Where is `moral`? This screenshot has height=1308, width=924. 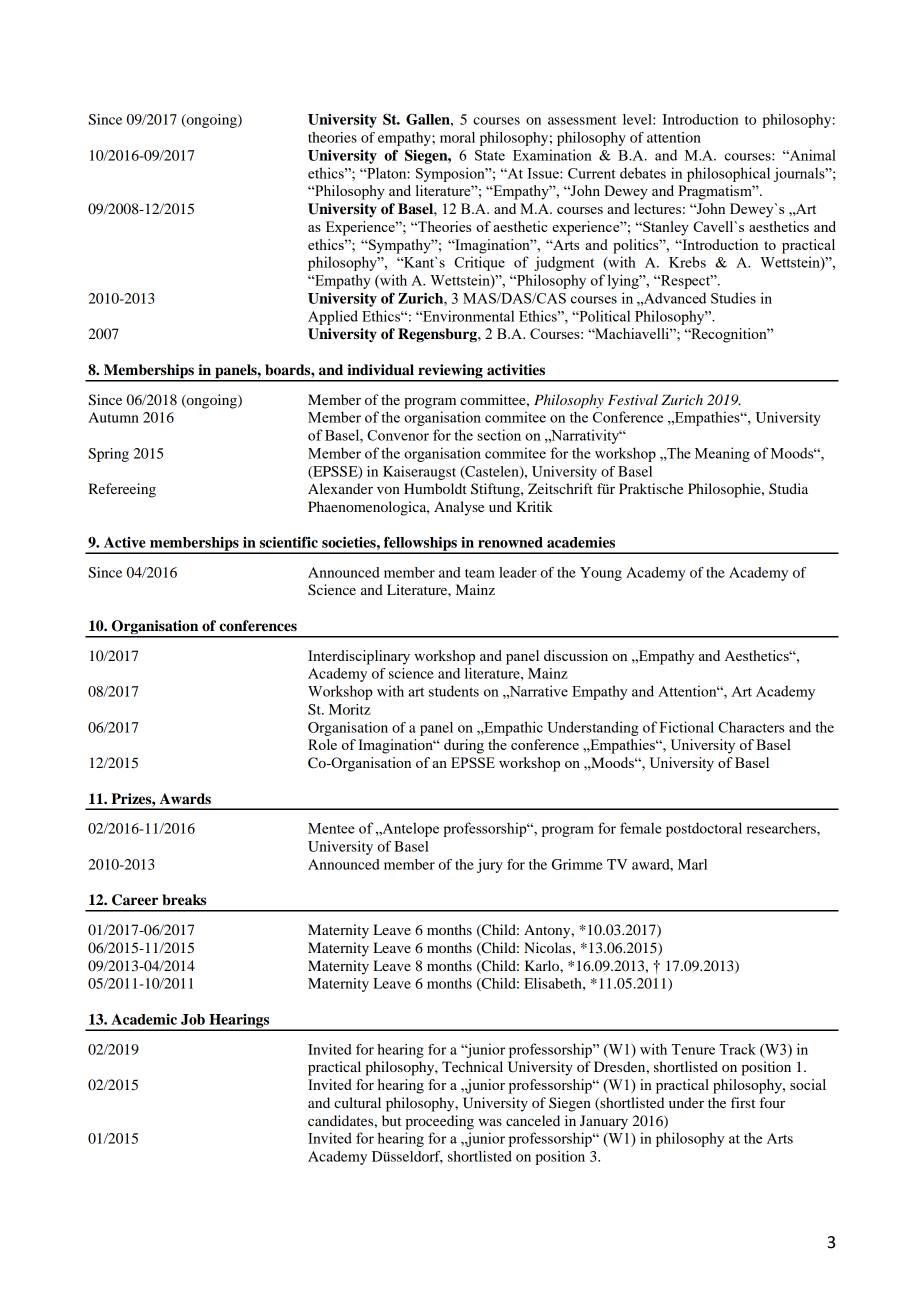 moral is located at coordinates (457, 137).
